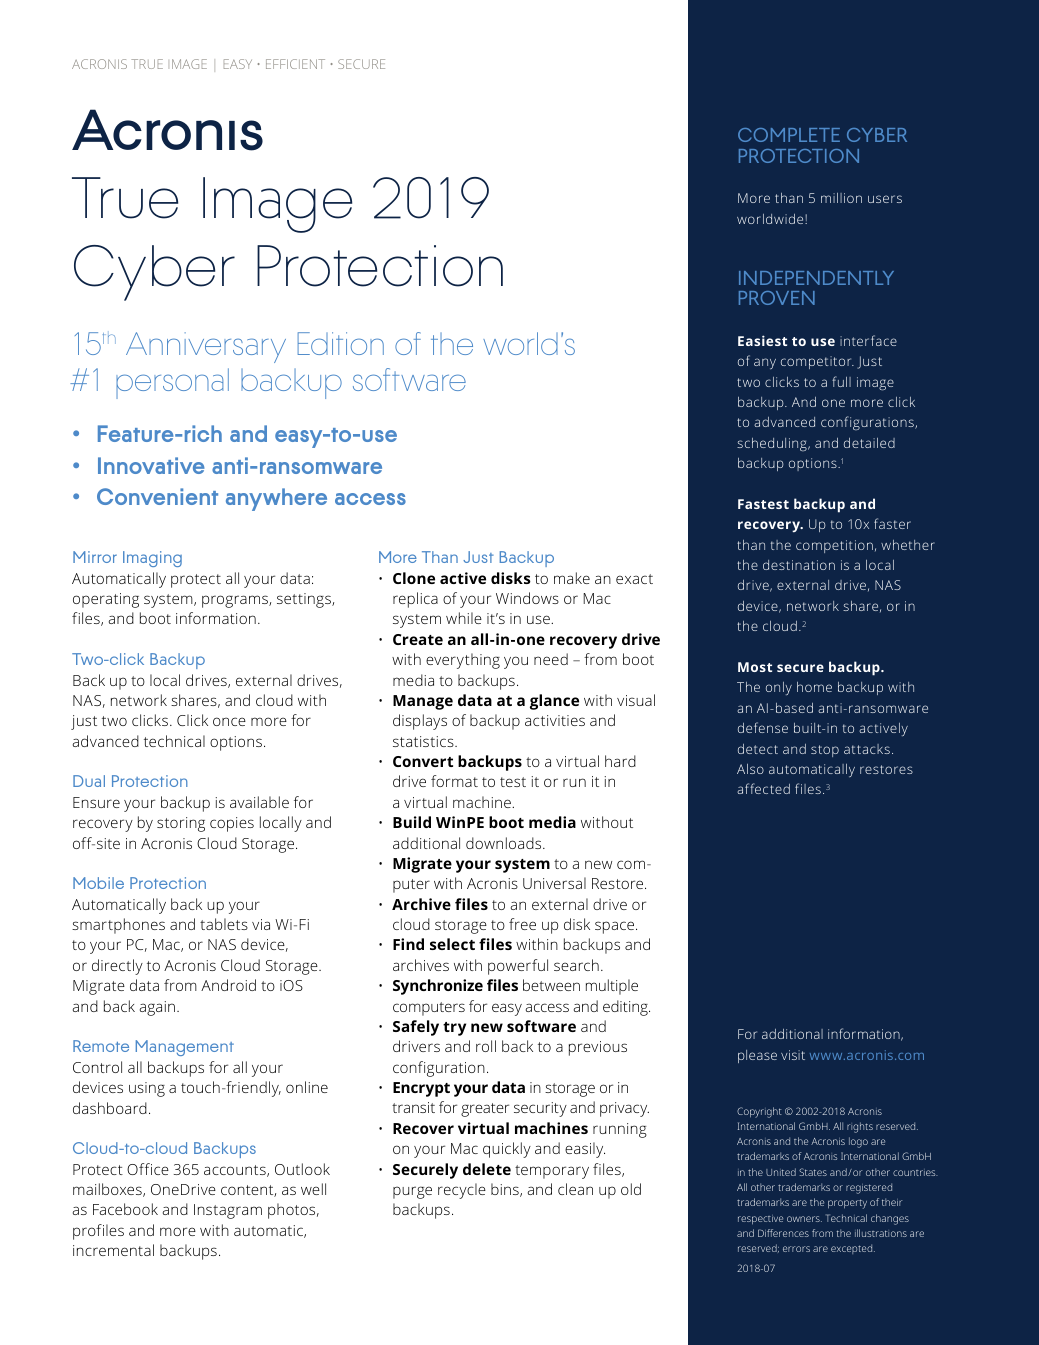 This image has height=1345, width=1039. What do you see at coordinates (804, 1219) in the image?
I see `owners` at bounding box center [804, 1219].
